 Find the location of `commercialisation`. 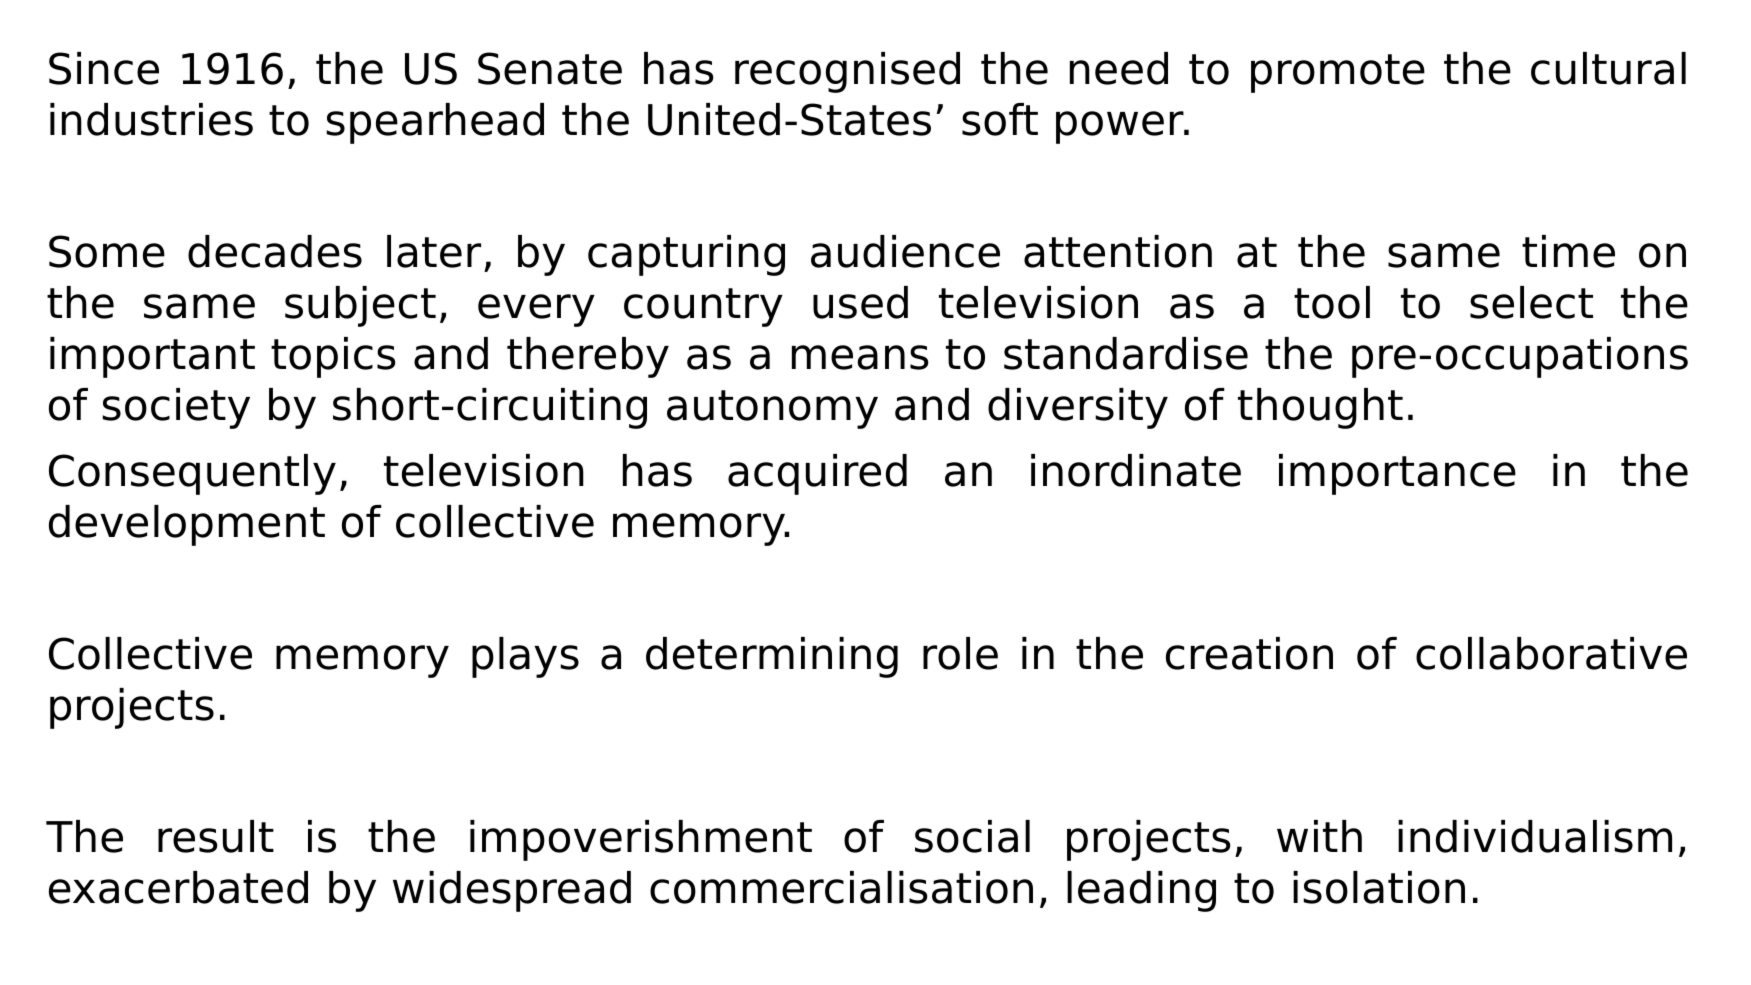

commercialisation is located at coordinates (841, 887).
